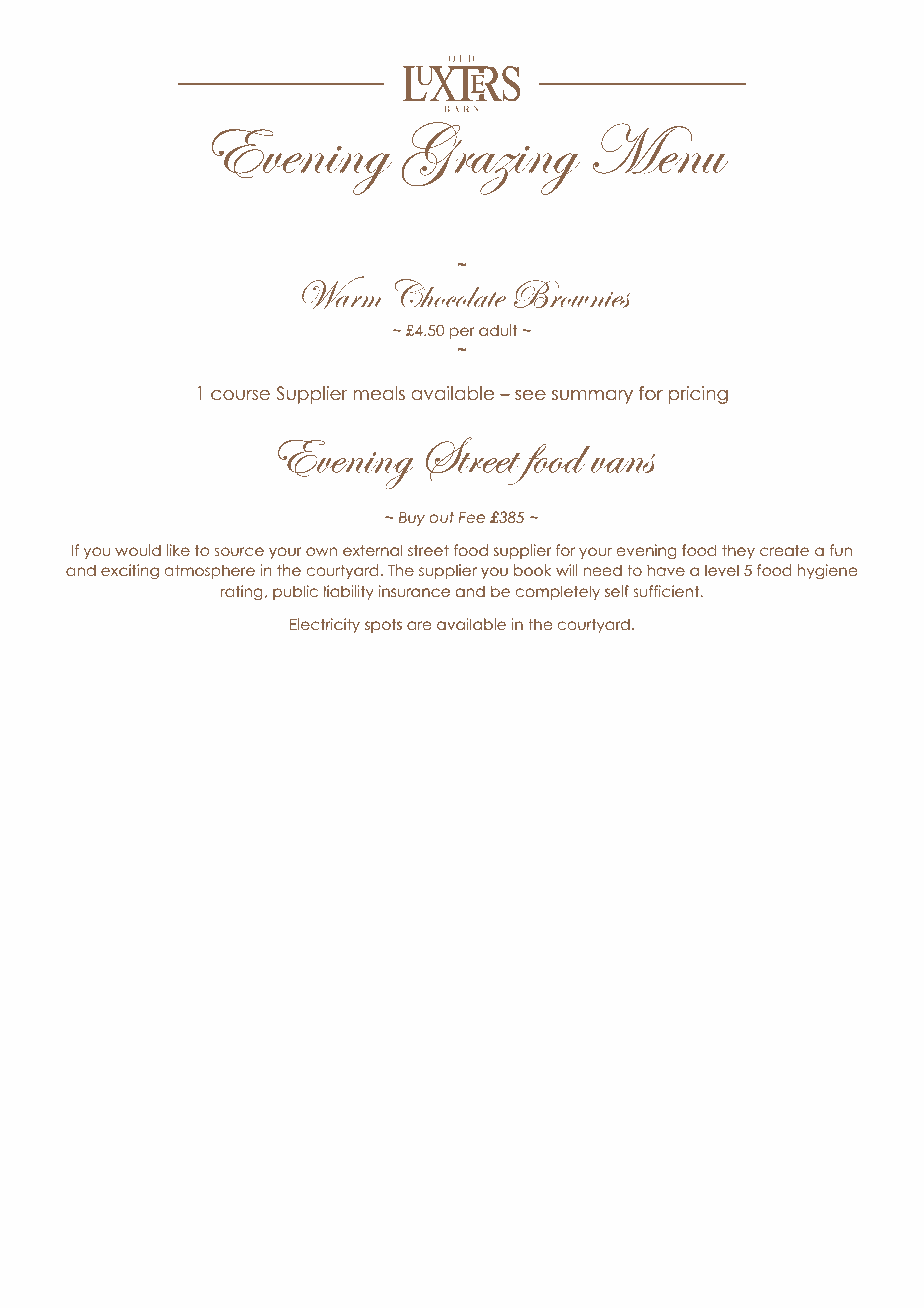 The image size is (924, 1308). I want to click on per, so click(462, 333).
